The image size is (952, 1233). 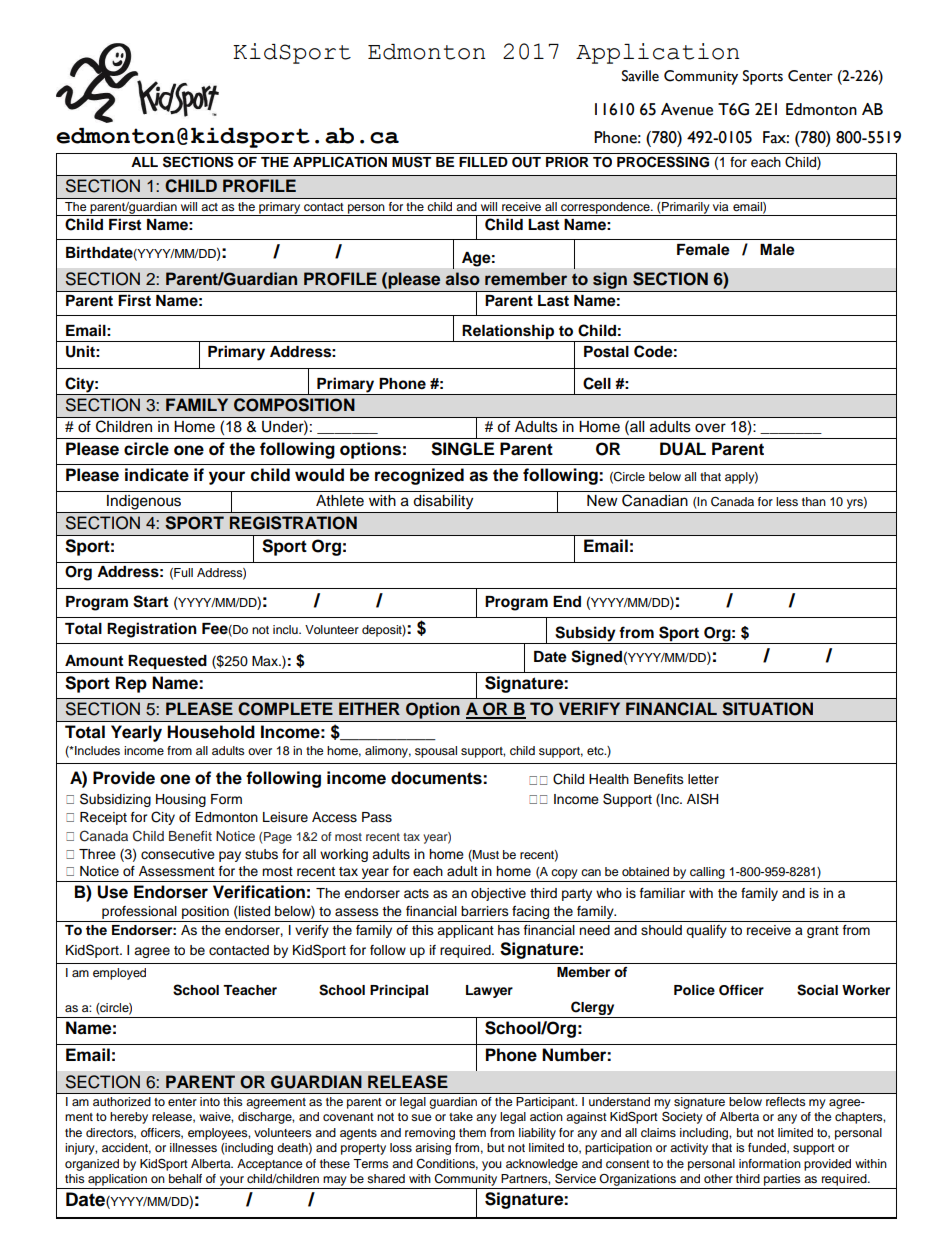 I want to click on OUT, so click(x=526, y=162).
